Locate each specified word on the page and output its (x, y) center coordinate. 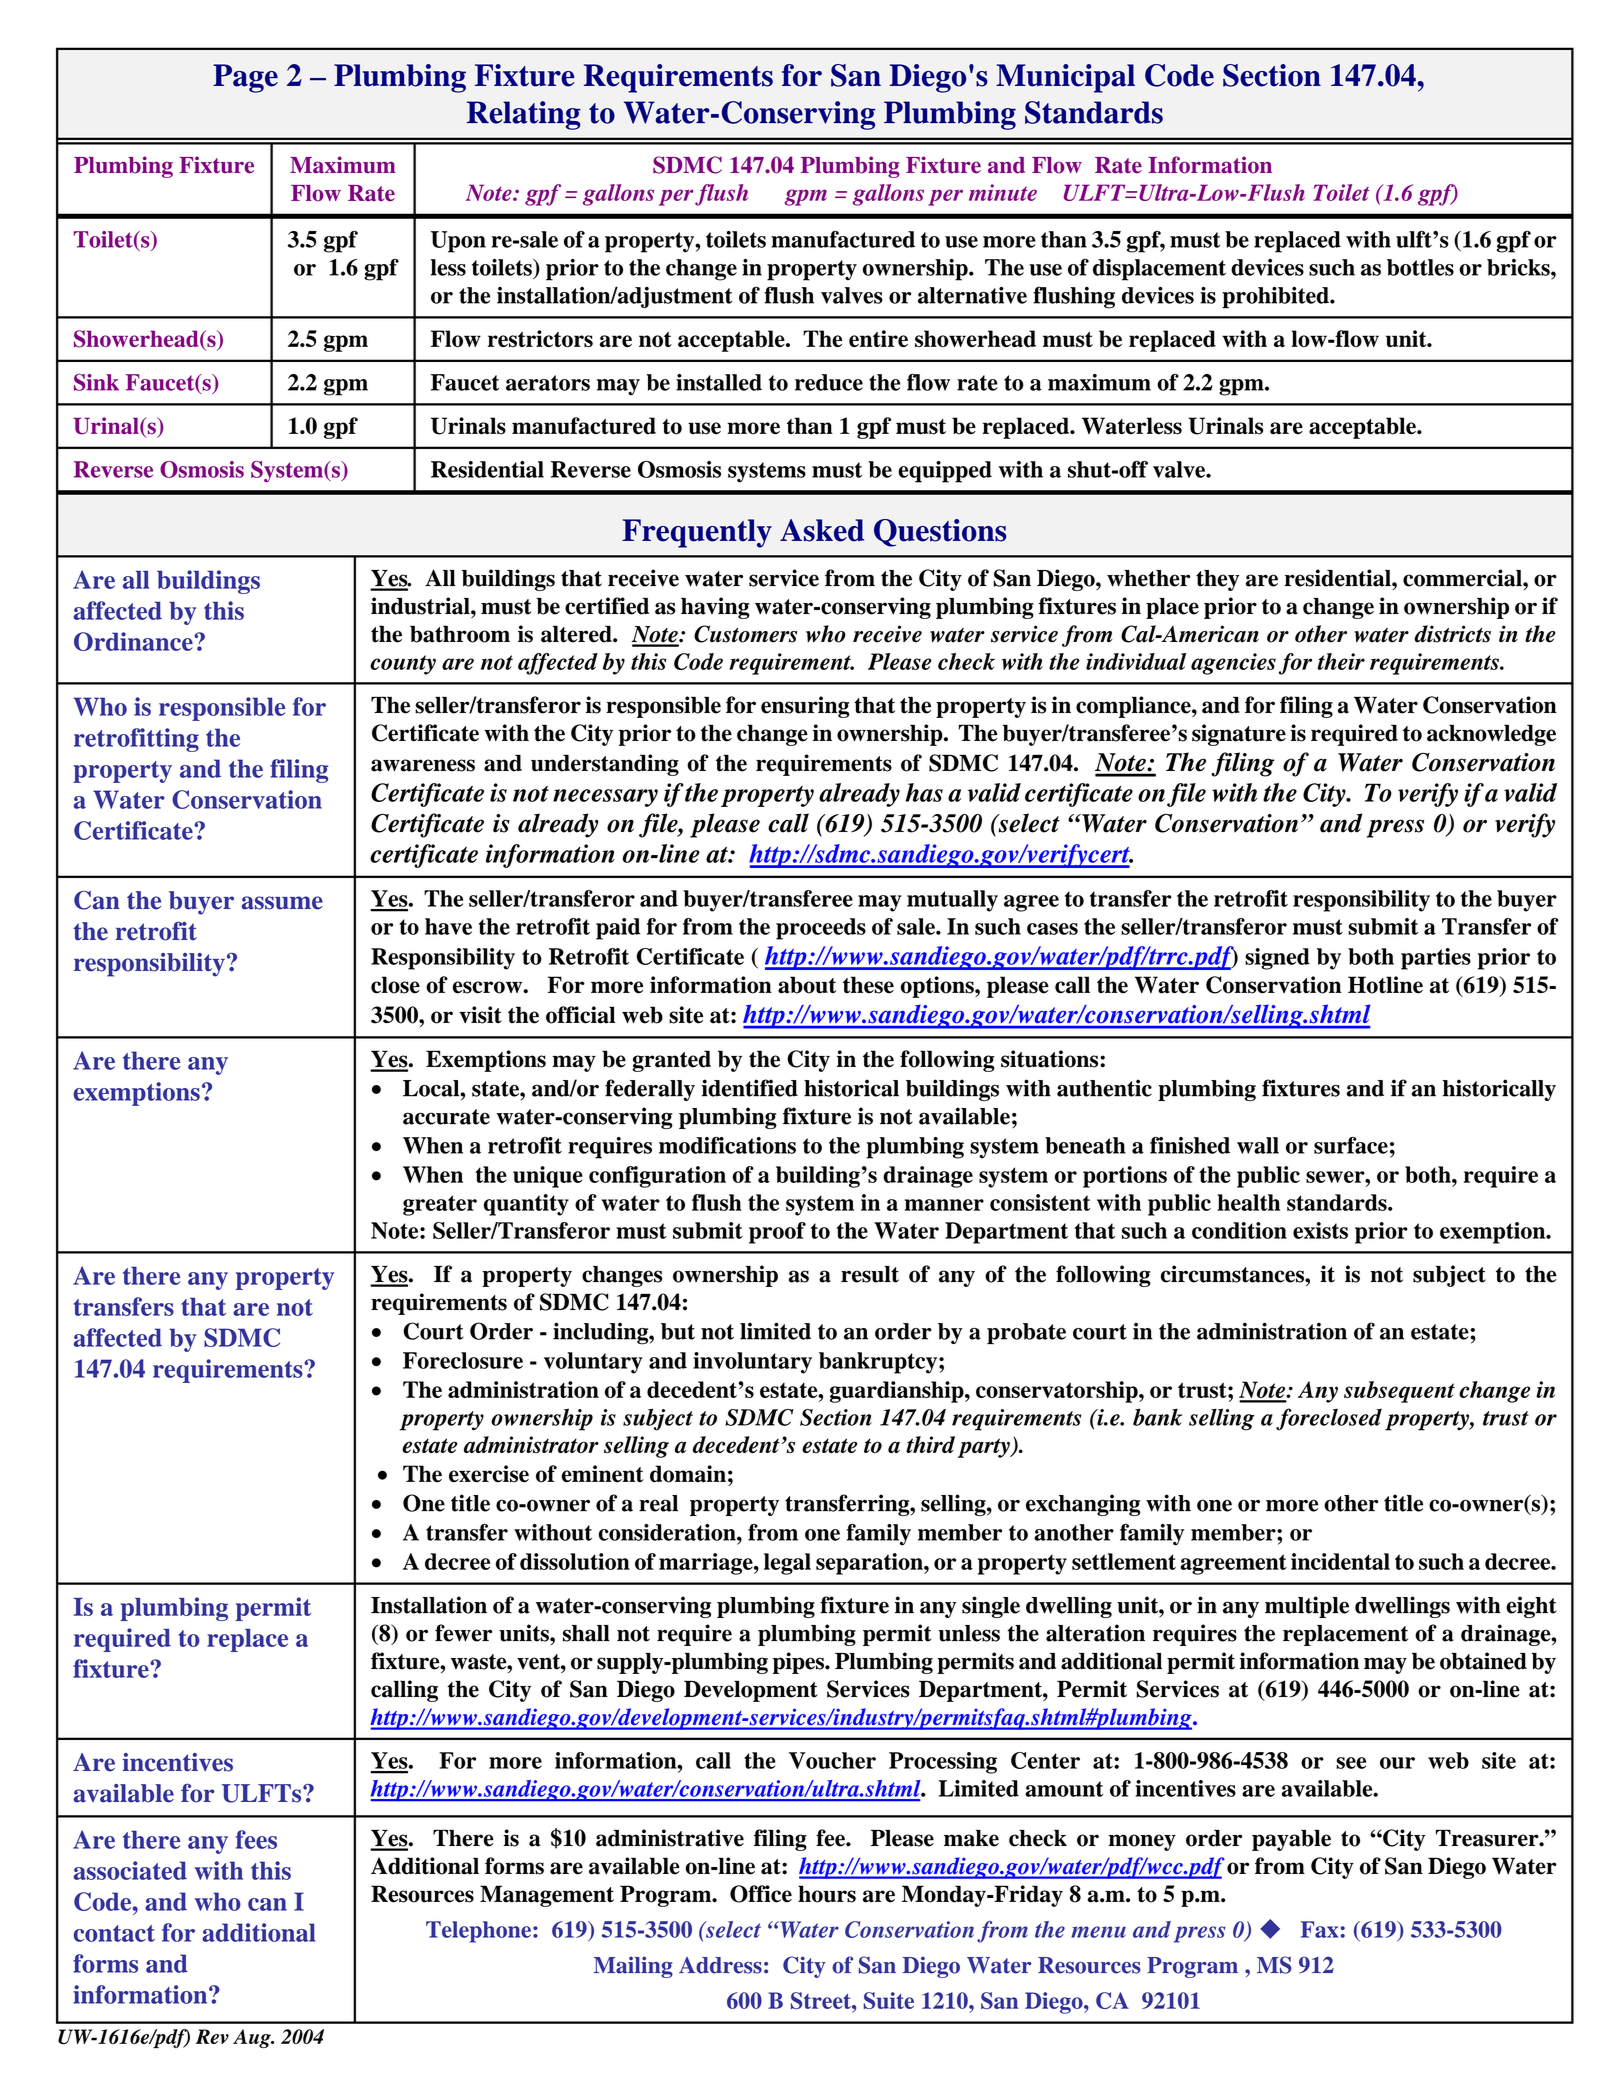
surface (1351, 1145)
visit (480, 1015)
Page (245, 78)
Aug (253, 2038)
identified (750, 1088)
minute (1003, 192)
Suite (889, 2000)
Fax (1321, 1929)
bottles (1420, 267)
